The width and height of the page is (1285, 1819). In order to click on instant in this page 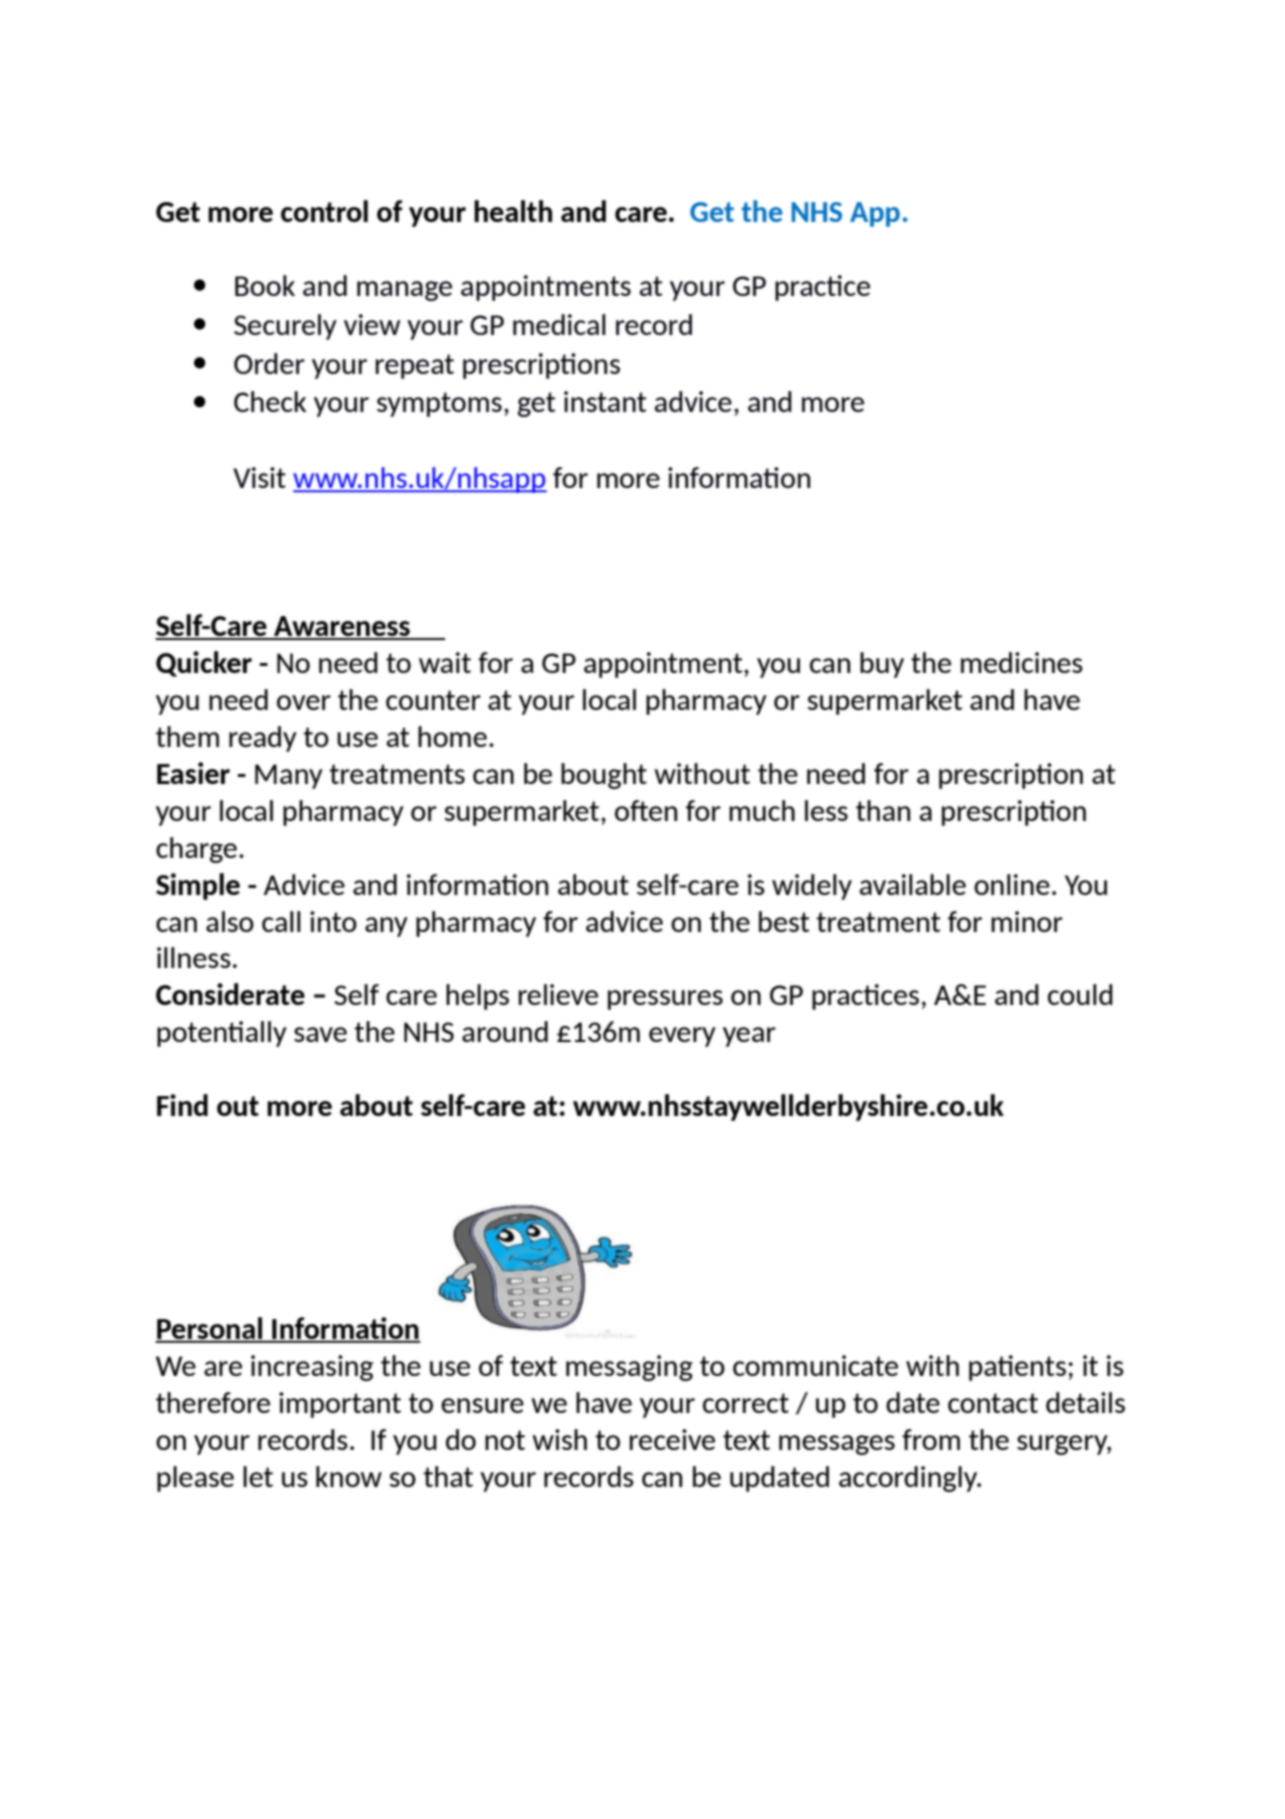, I will do `click(605, 401)`.
